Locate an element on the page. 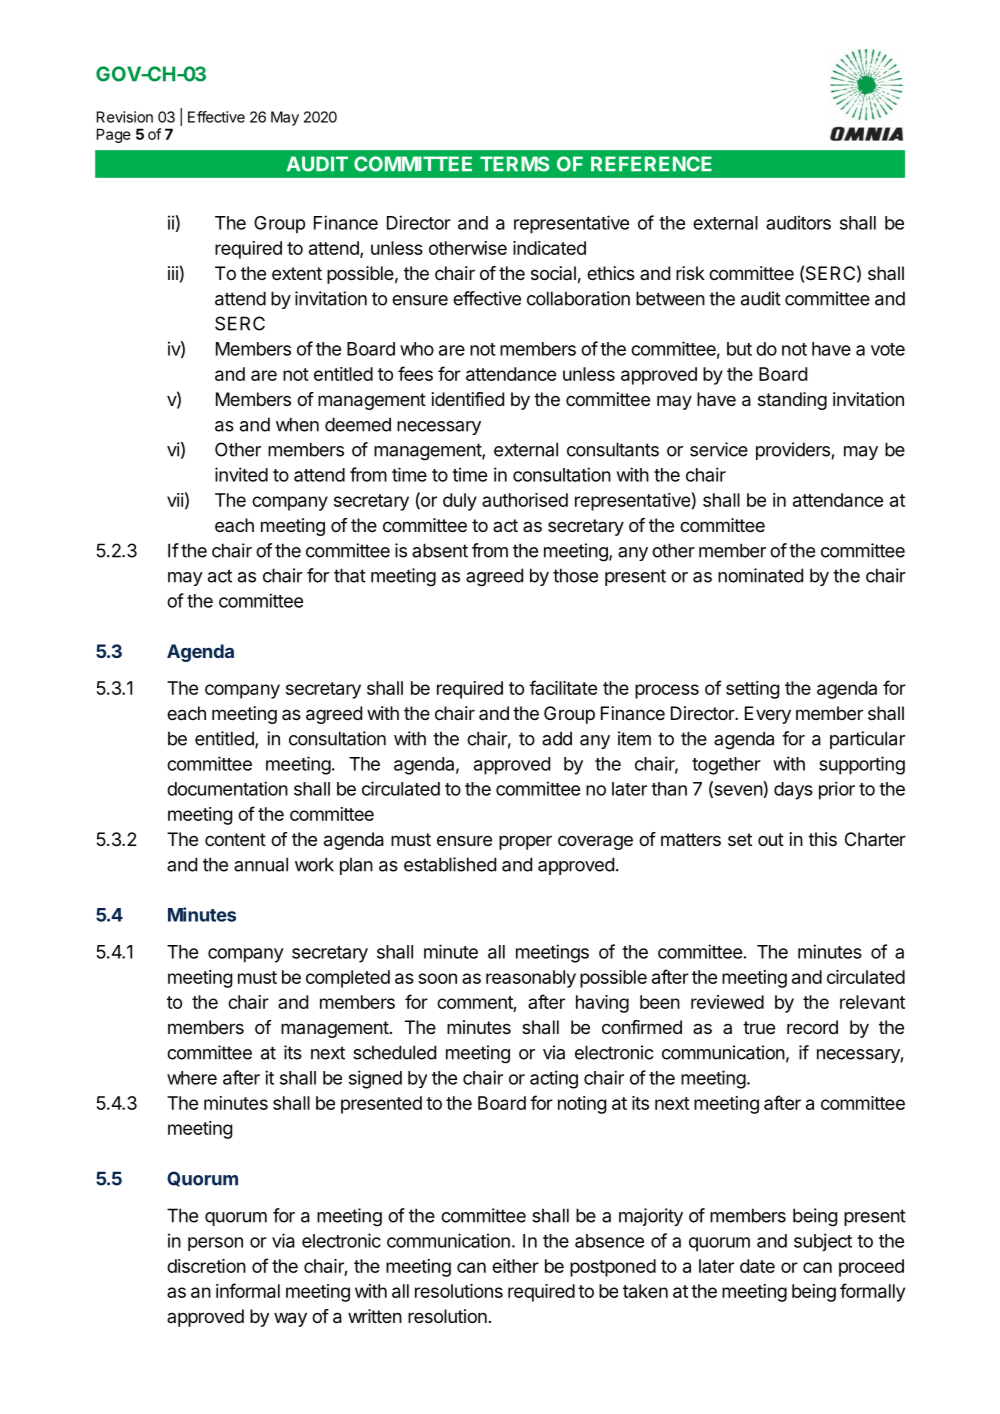 This image has width=1000, height=1414. REFERENCE is located at coordinates (651, 164).
